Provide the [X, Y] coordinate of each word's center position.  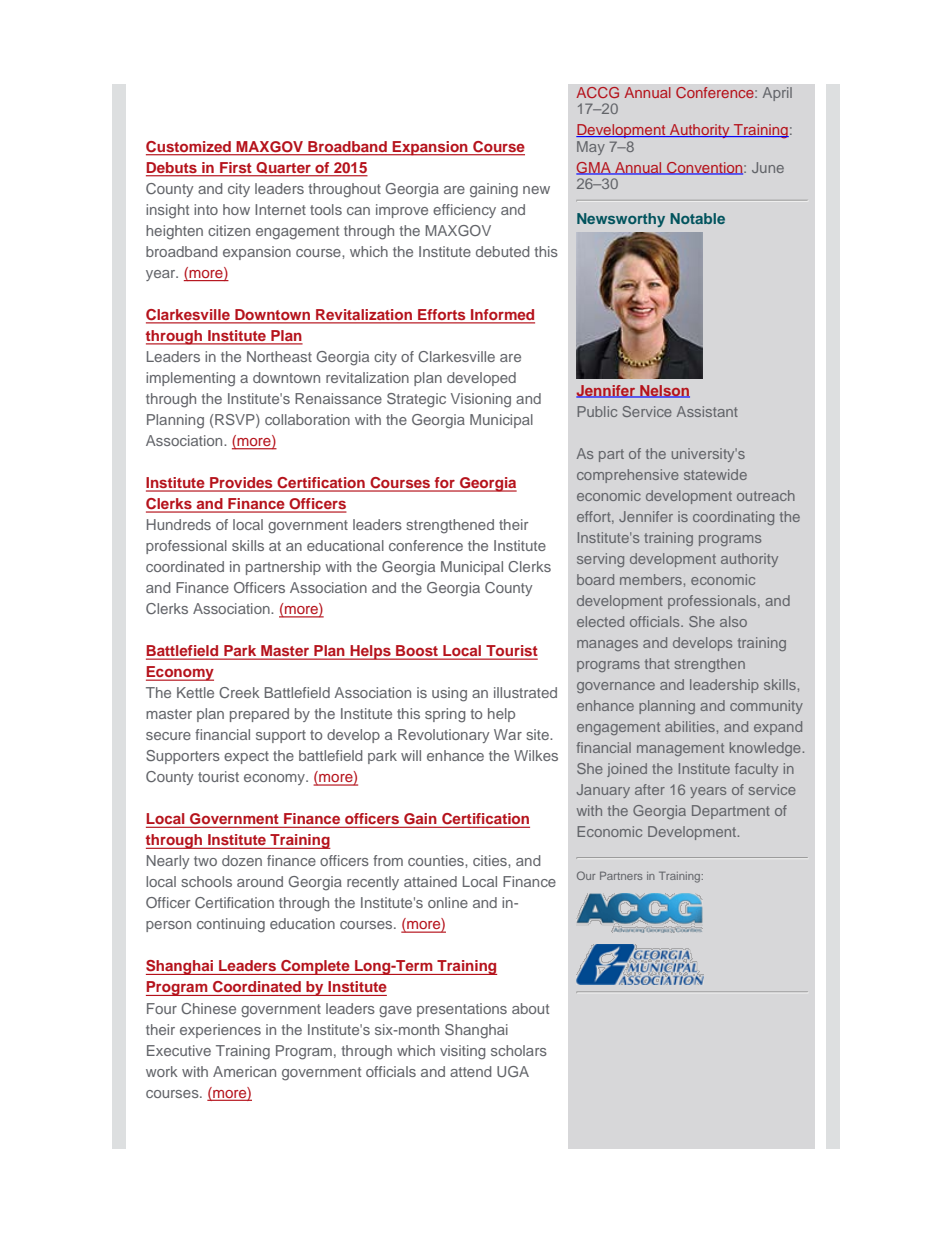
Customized [189, 148]
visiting [462, 1052]
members [651, 579]
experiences [220, 1031]
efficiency [464, 211]
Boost [417, 652]
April [777, 94]
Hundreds [179, 524]
